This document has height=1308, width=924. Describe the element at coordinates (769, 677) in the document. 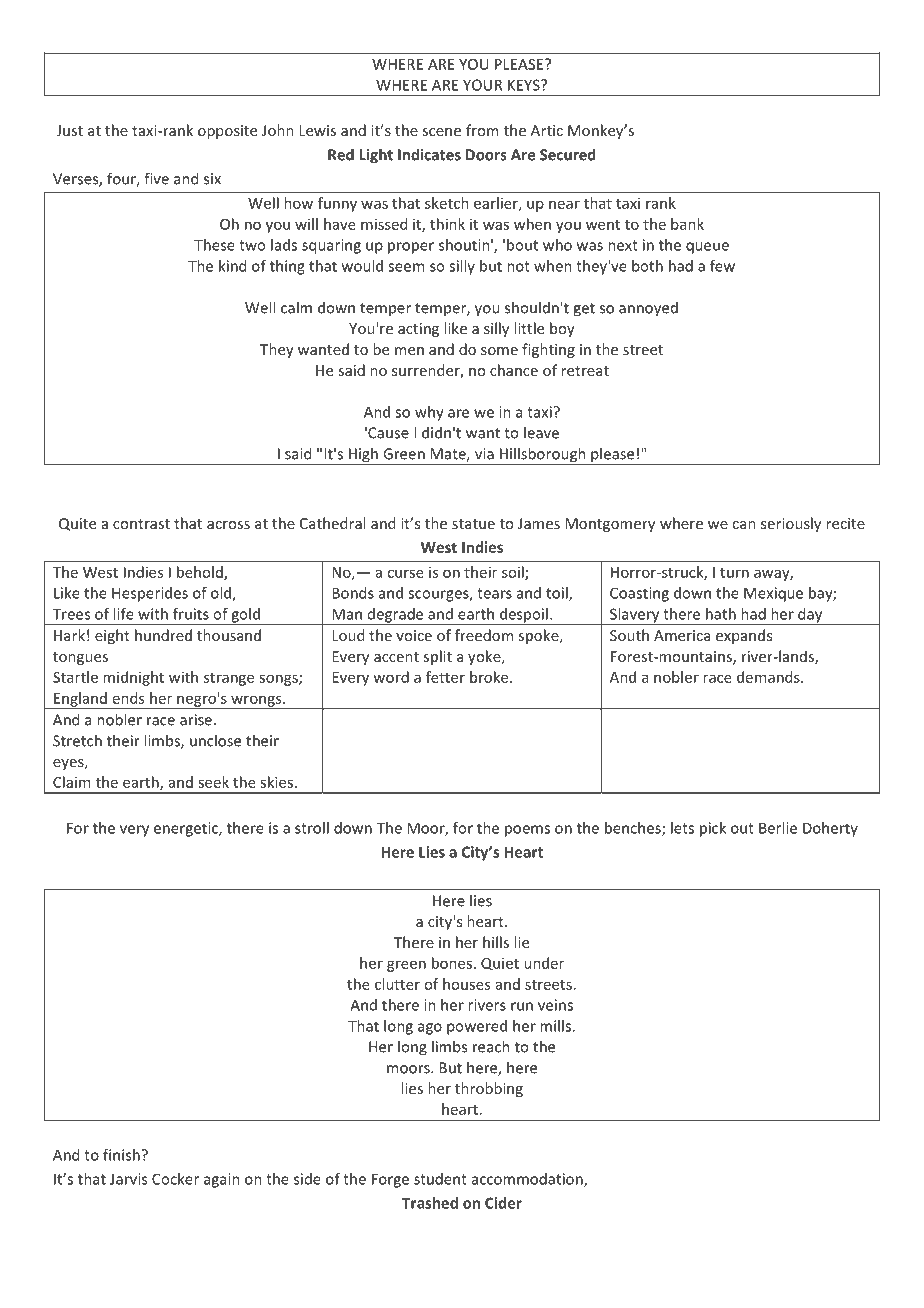

I see `demands` at that location.
